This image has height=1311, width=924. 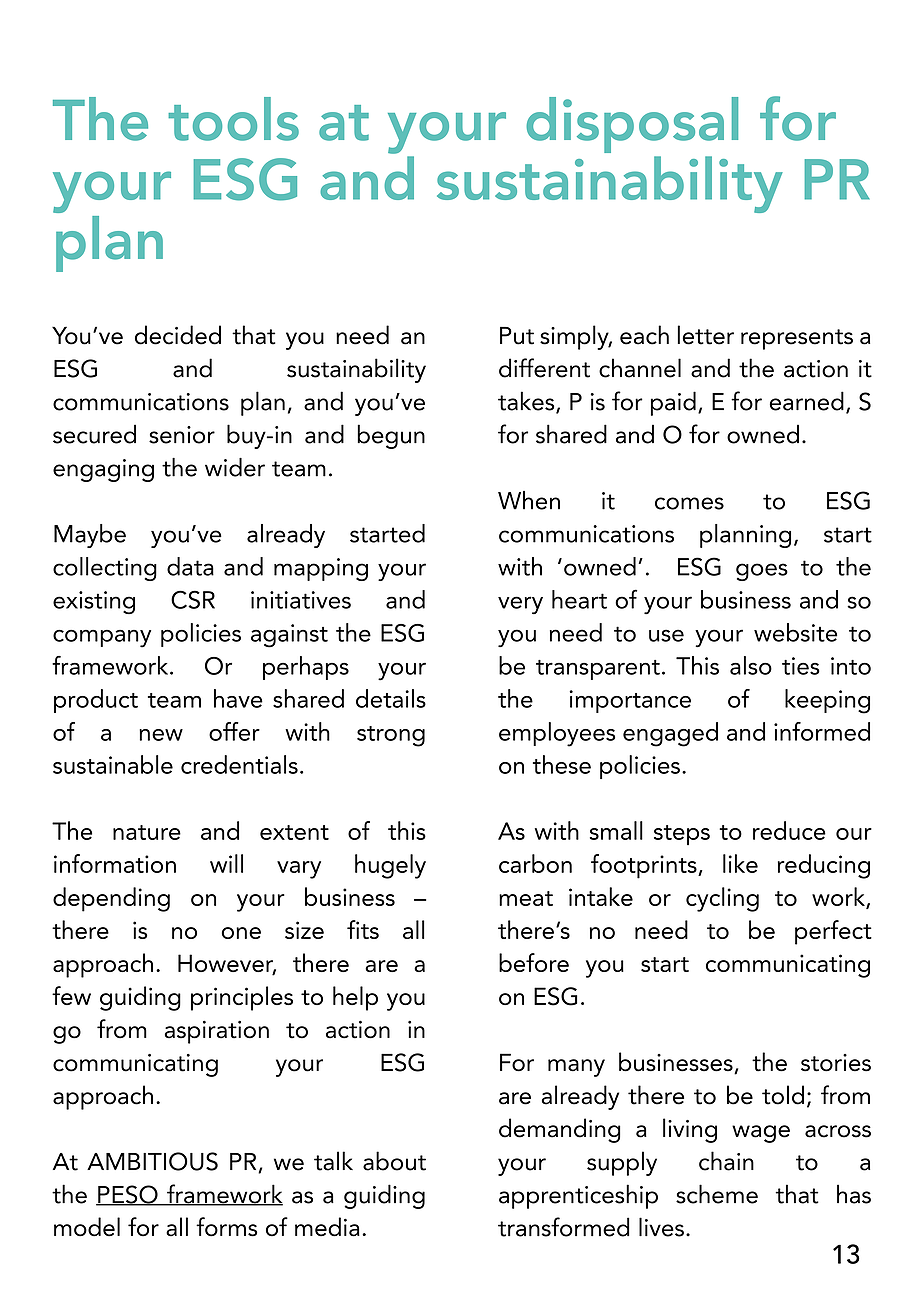 I want to click on disposal, so click(x=632, y=125).
